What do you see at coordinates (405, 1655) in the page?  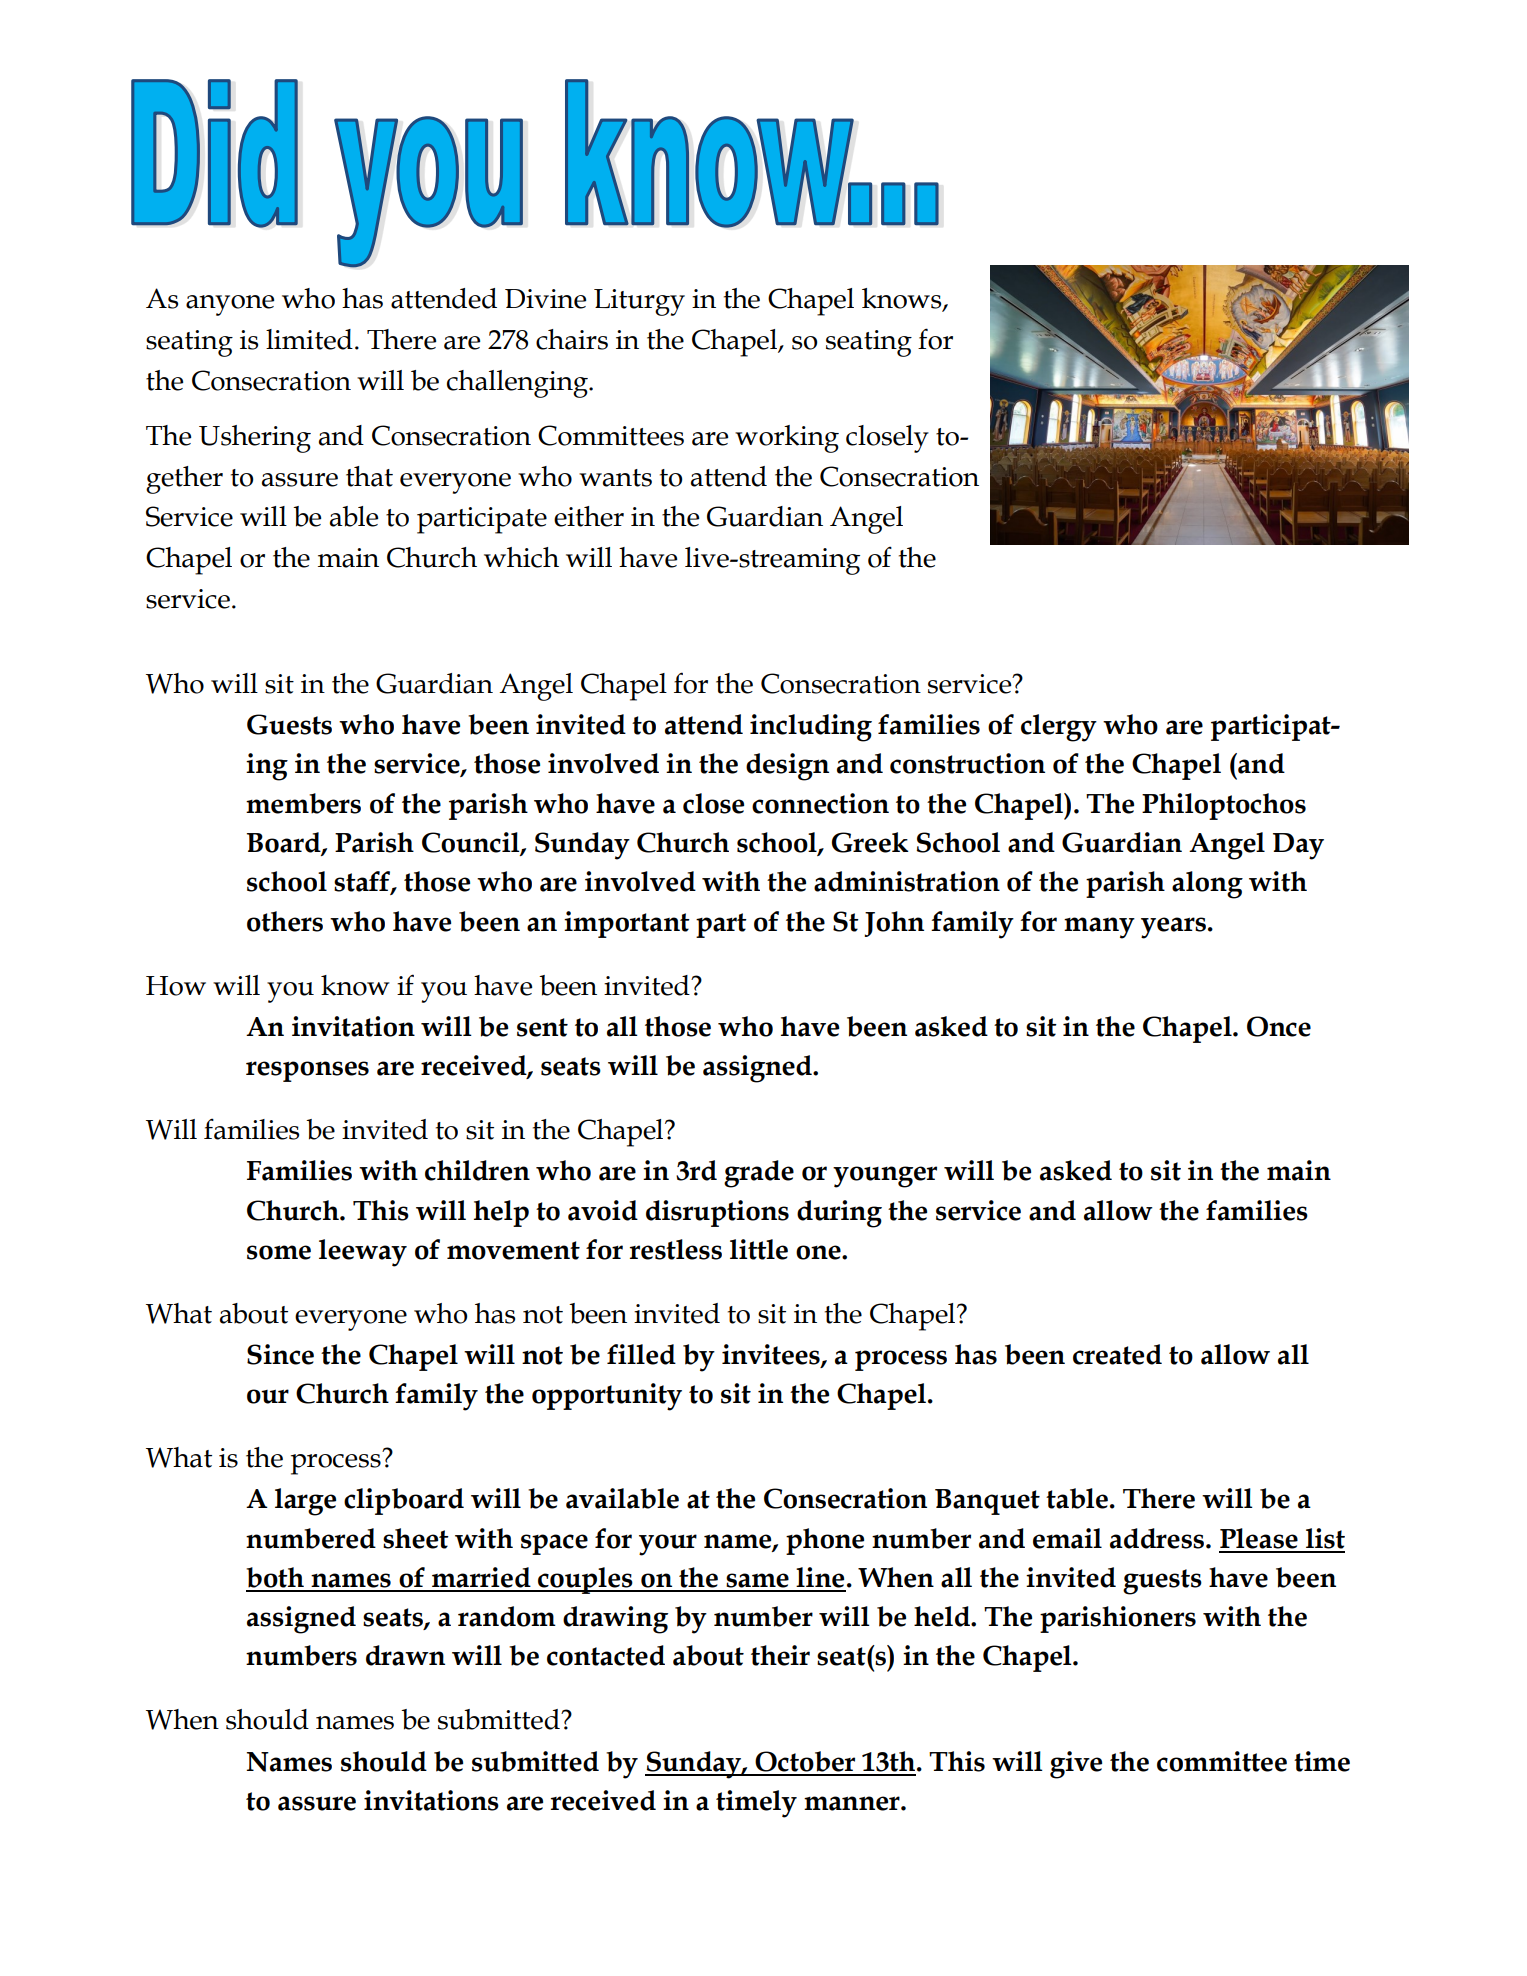 I see `drawn` at bounding box center [405, 1655].
